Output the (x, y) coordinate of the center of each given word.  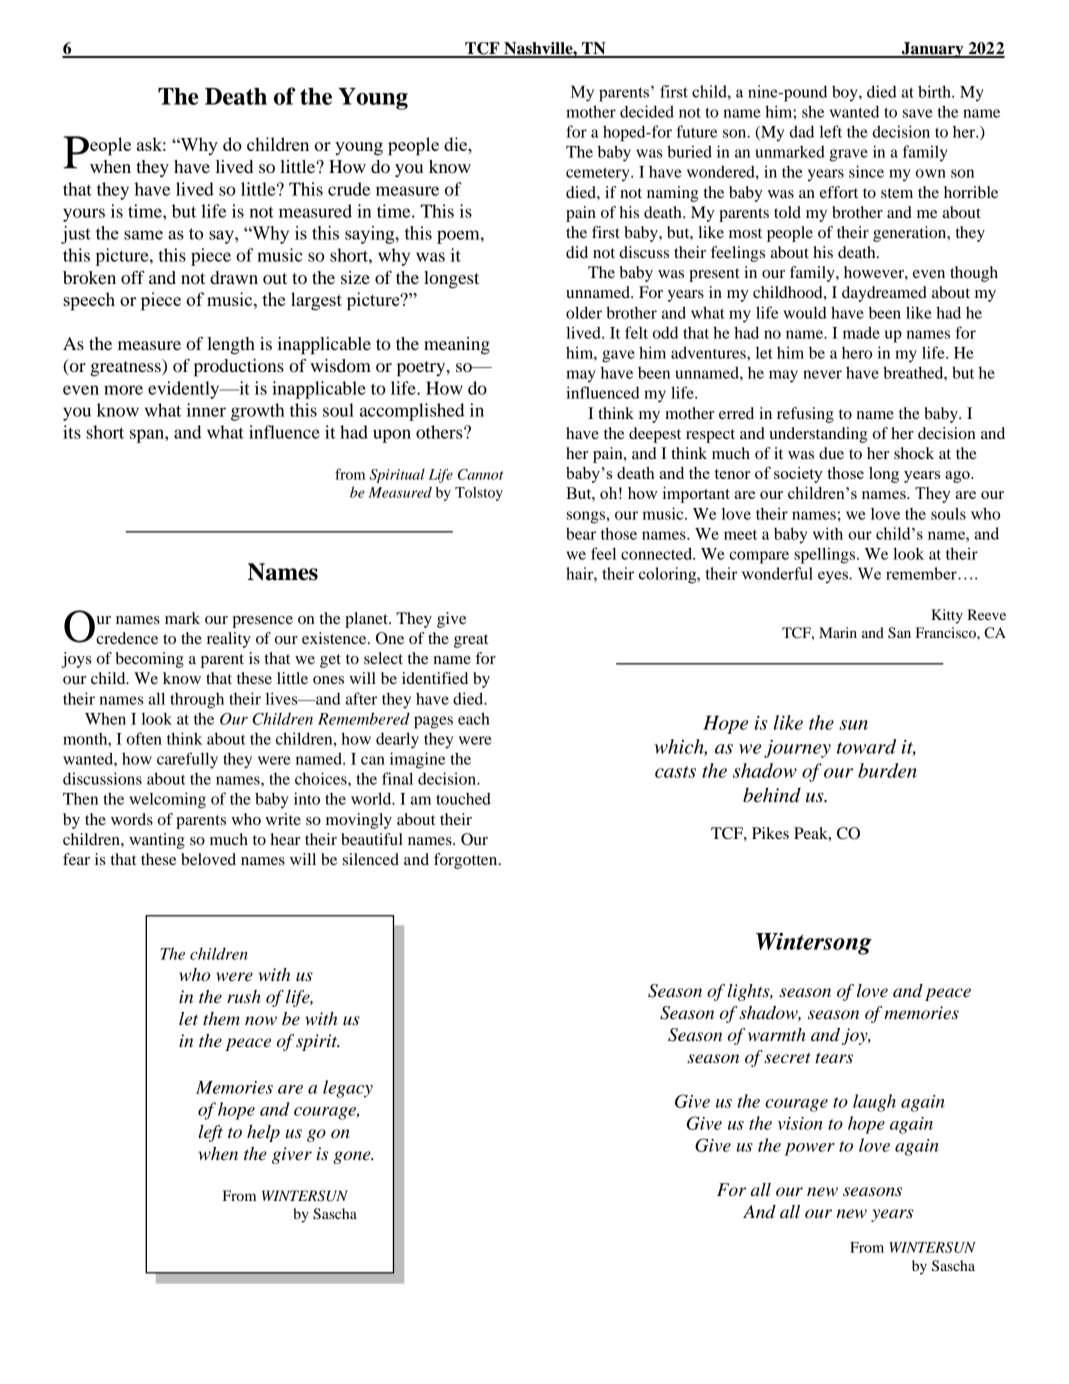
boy (846, 93)
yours (84, 215)
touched (463, 799)
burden (887, 770)
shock (914, 453)
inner (206, 410)
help (263, 1133)
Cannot (480, 474)
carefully (187, 760)
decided (647, 111)
